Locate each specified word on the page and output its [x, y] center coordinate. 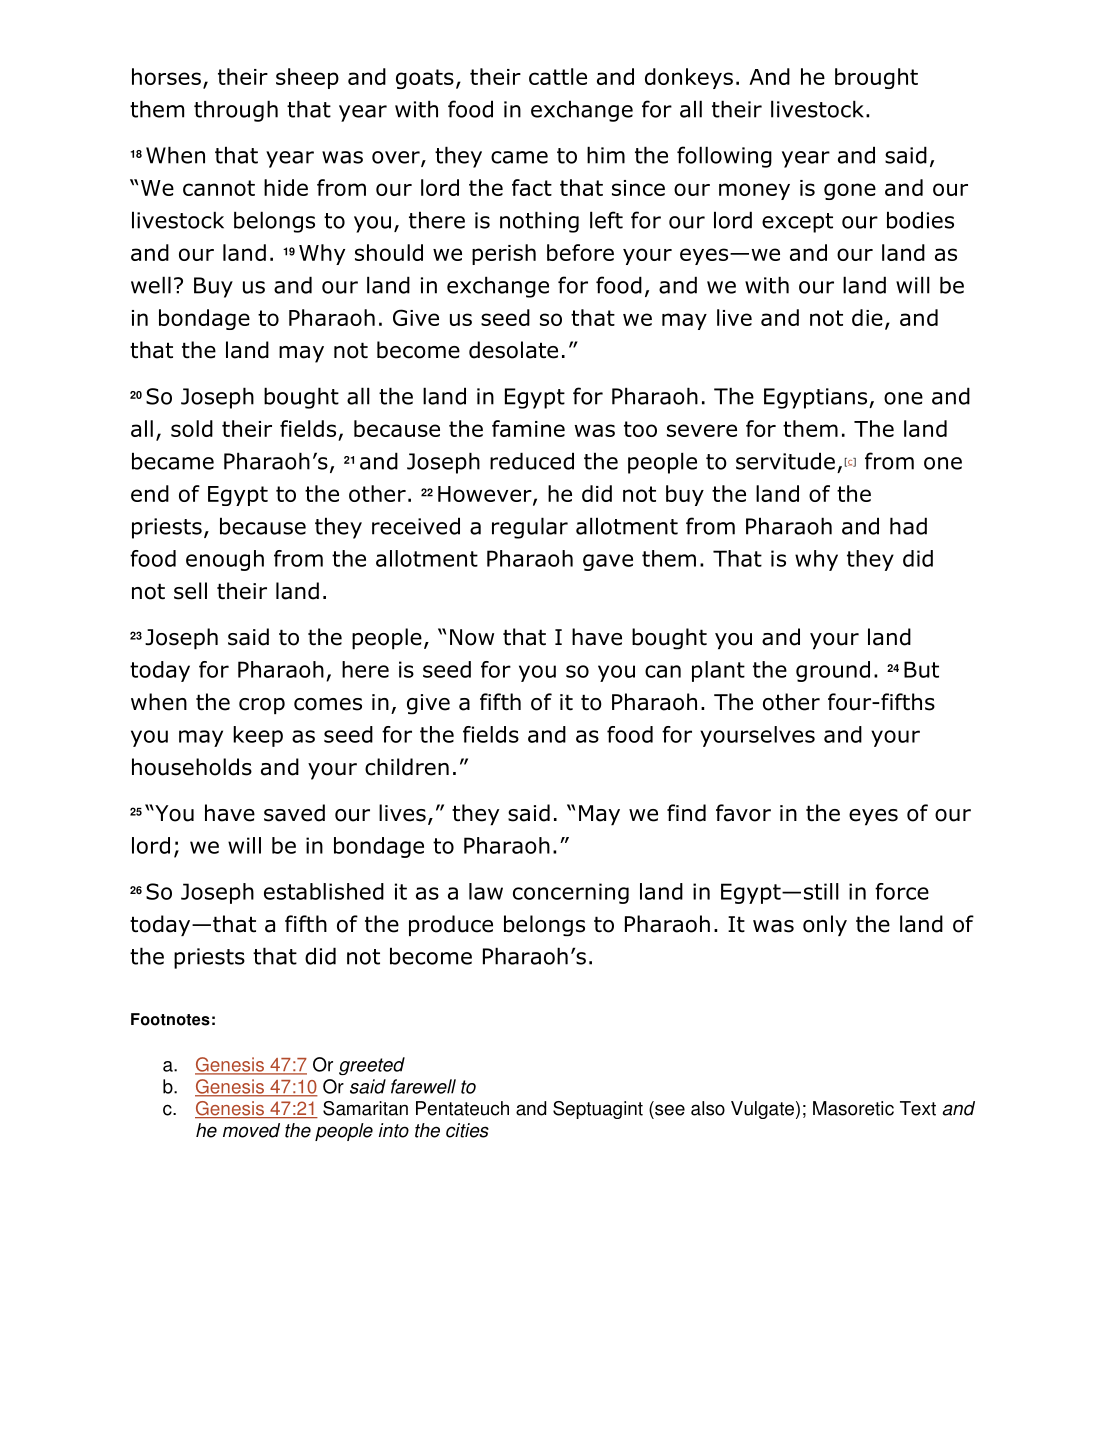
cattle [558, 76]
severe [702, 430]
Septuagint [598, 1110]
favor [743, 813]
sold [192, 428]
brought [876, 78]
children [407, 767]
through [236, 111]
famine [528, 428]
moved [251, 1130]
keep [258, 736]
